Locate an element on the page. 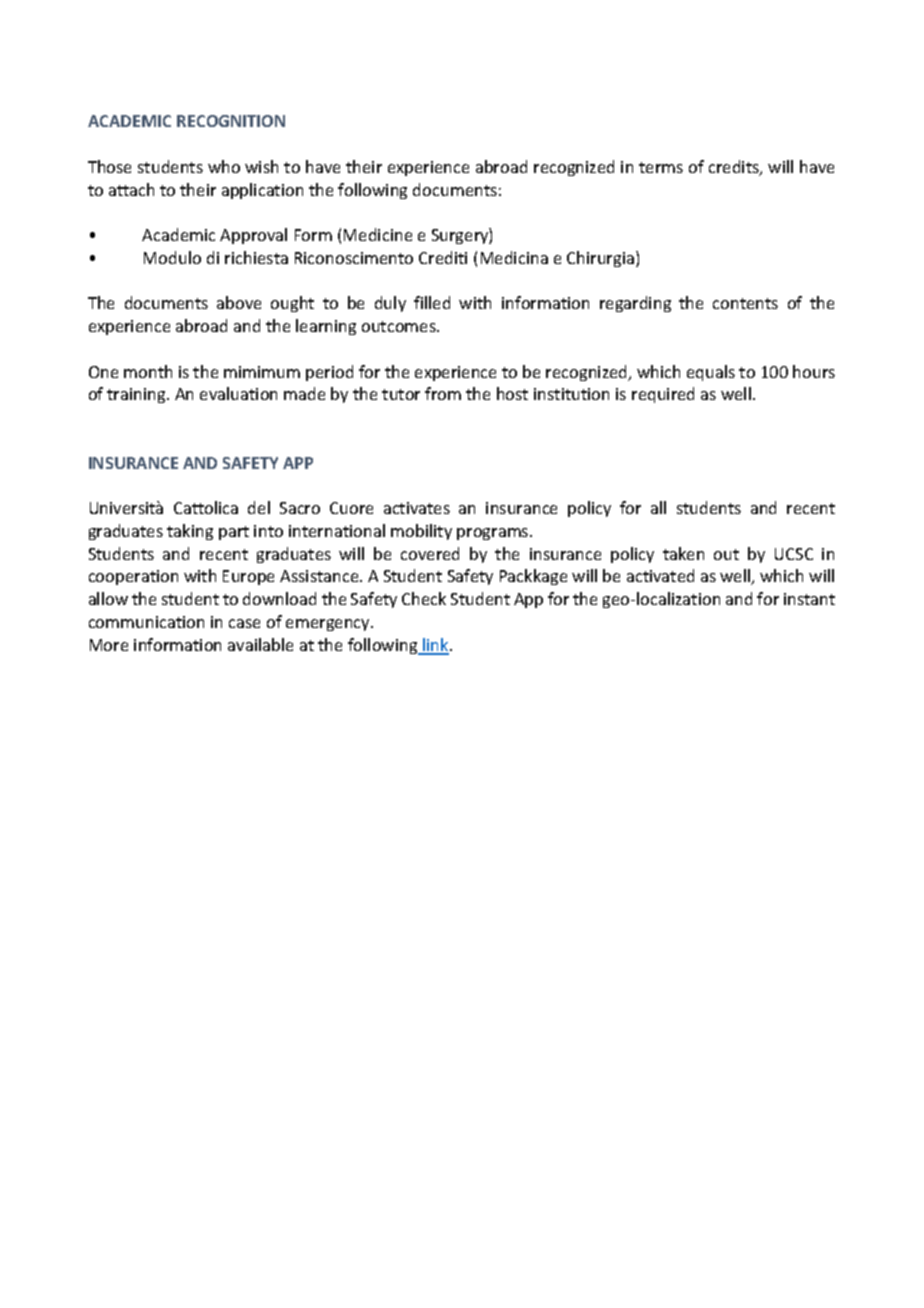  equals is located at coordinates (711, 373).
